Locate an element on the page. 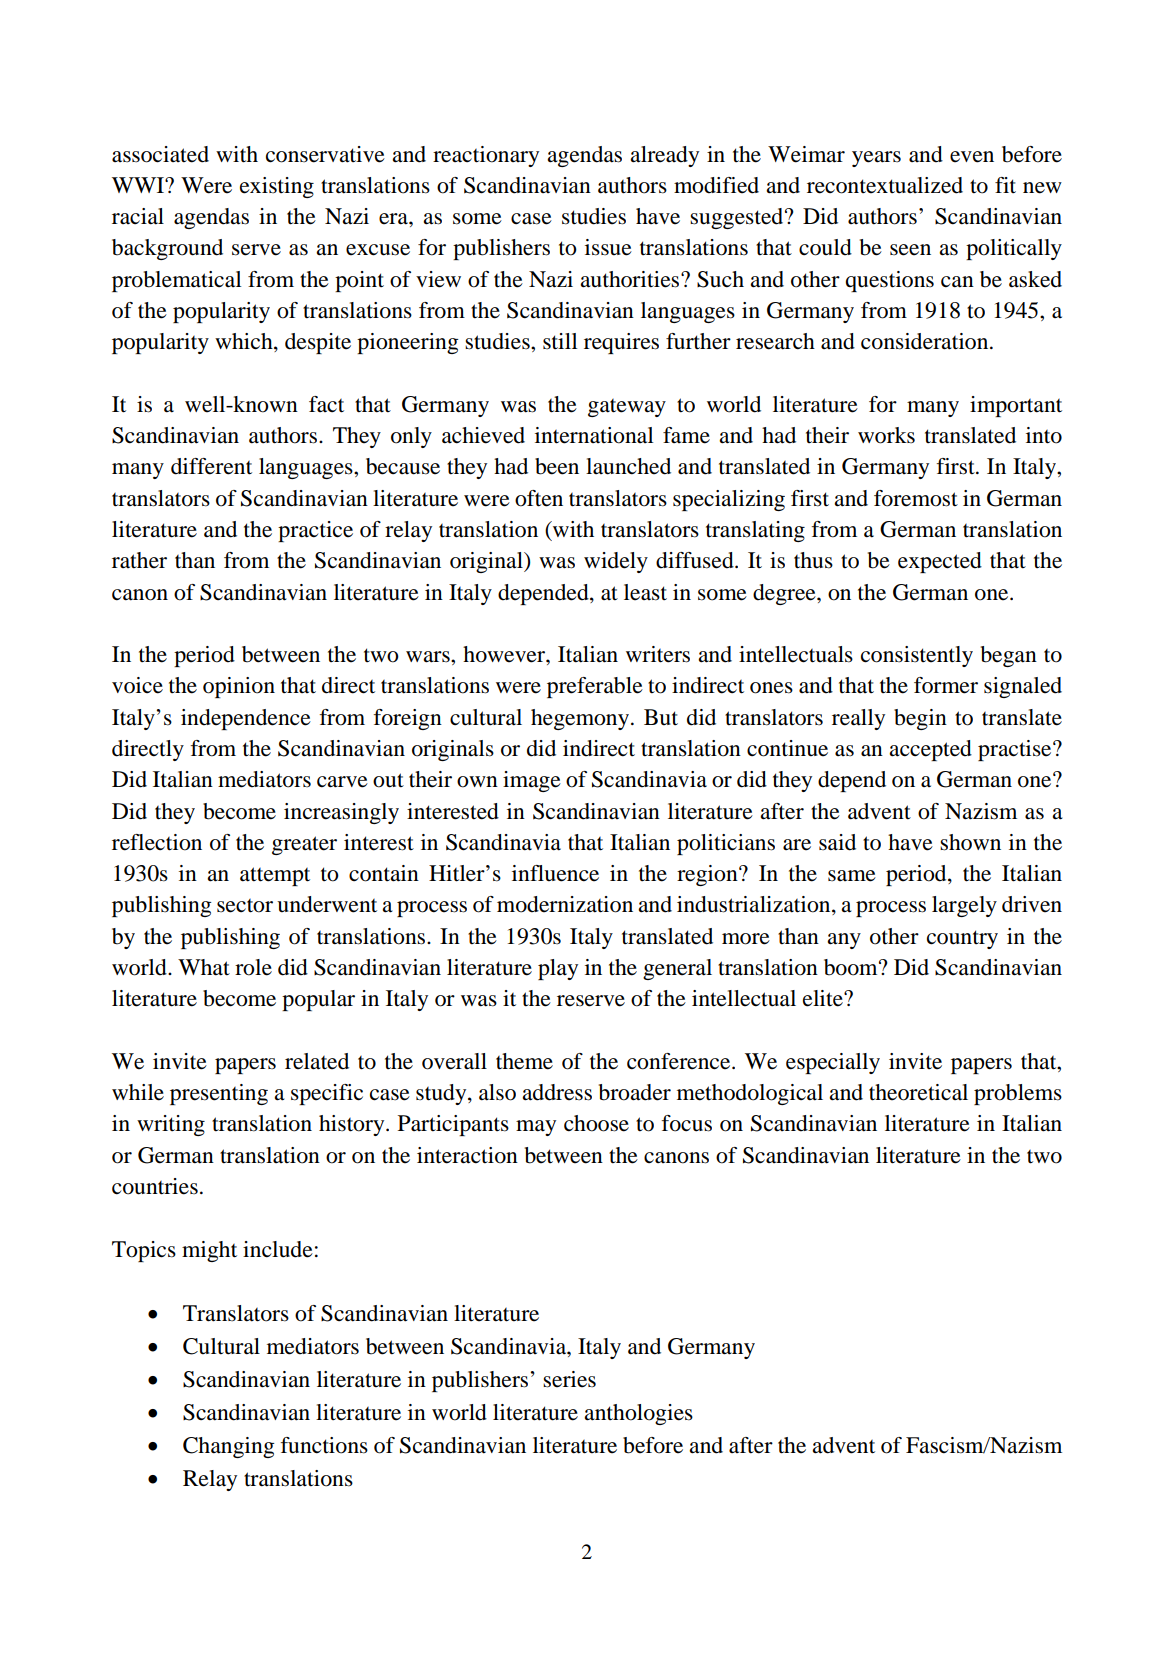 The image size is (1174, 1660). Changing is located at coordinates (228, 1447).
